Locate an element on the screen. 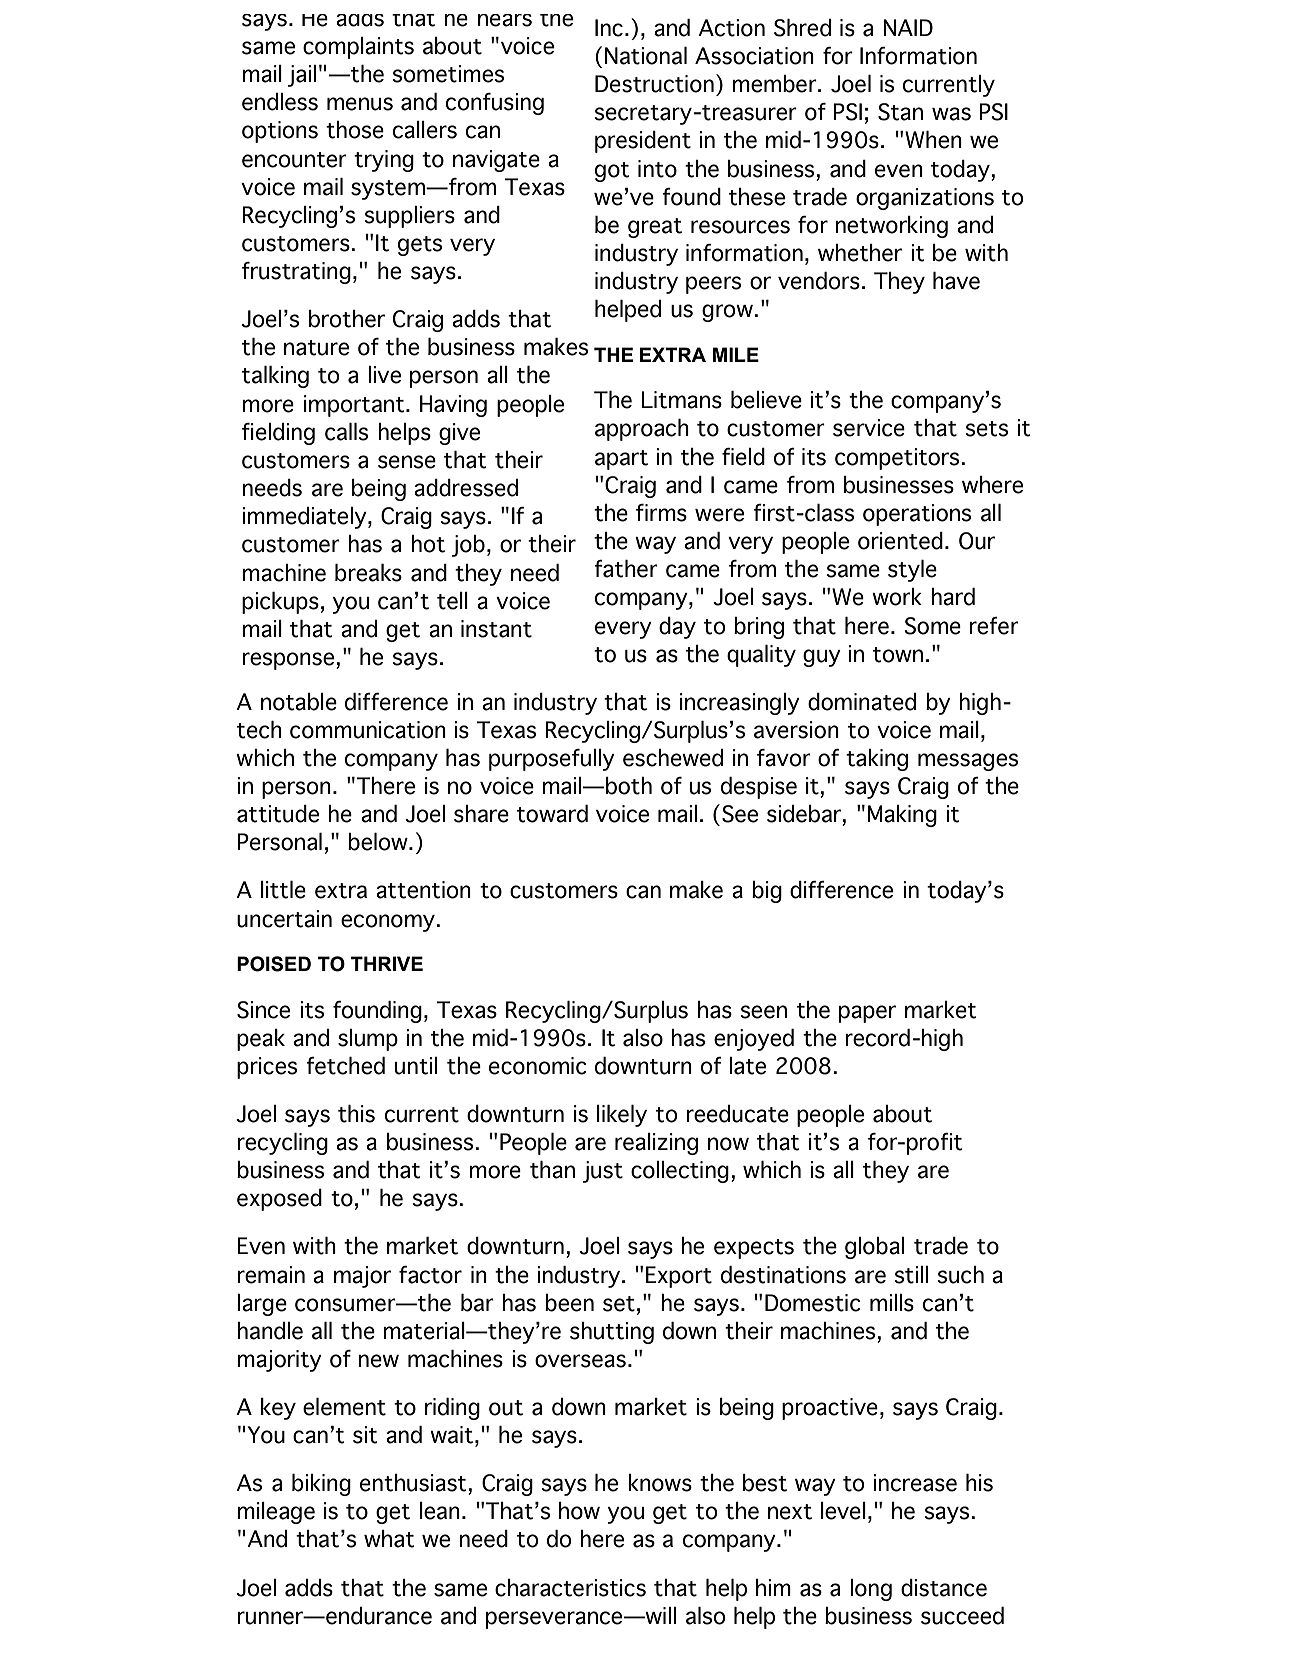 This screenshot has height=1656, width=1305. National is located at coordinates (646, 56).
